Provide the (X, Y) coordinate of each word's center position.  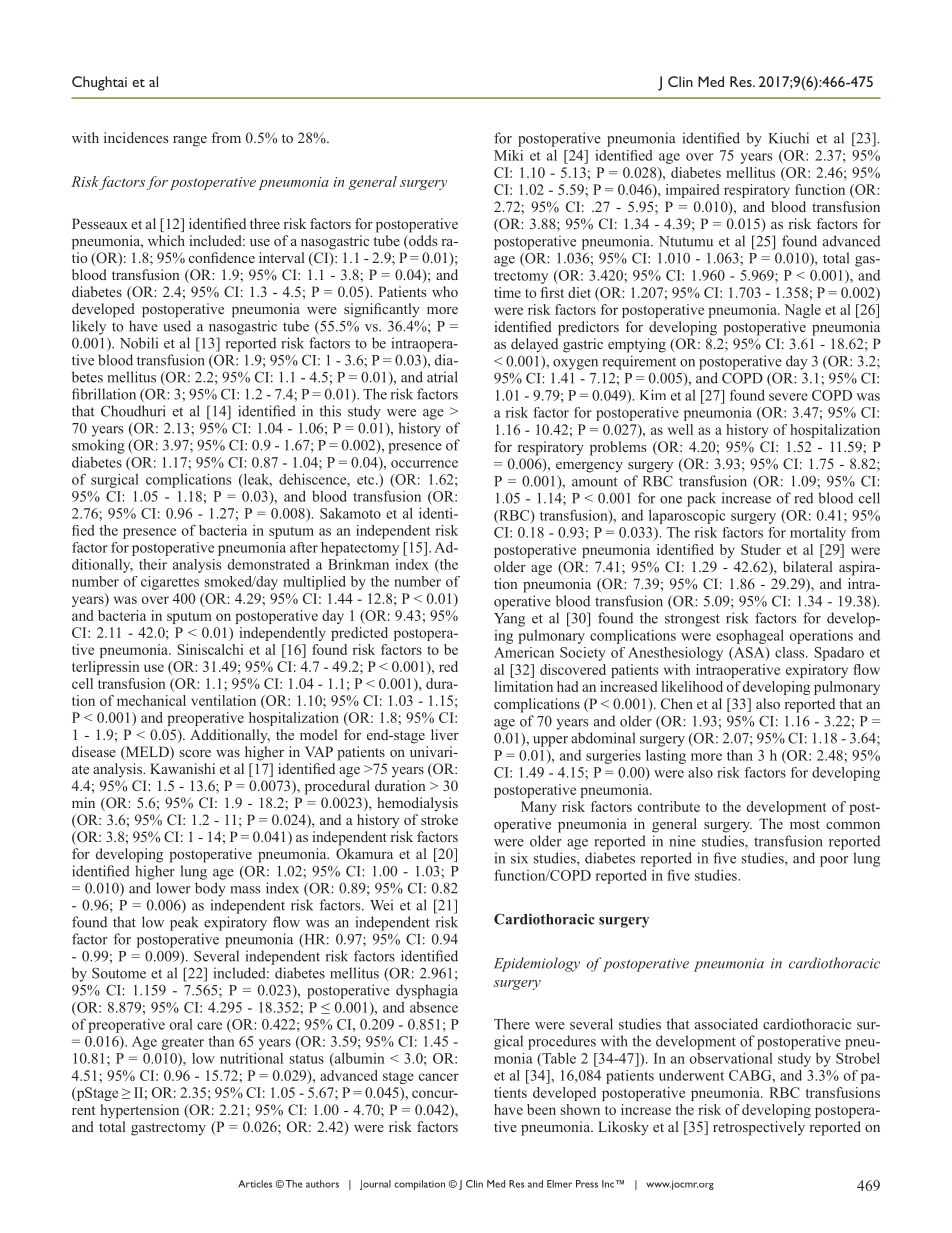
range (190, 141)
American (524, 652)
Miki (508, 155)
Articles (255, 1184)
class (791, 652)
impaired (693, 191)
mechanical (151, 700)
